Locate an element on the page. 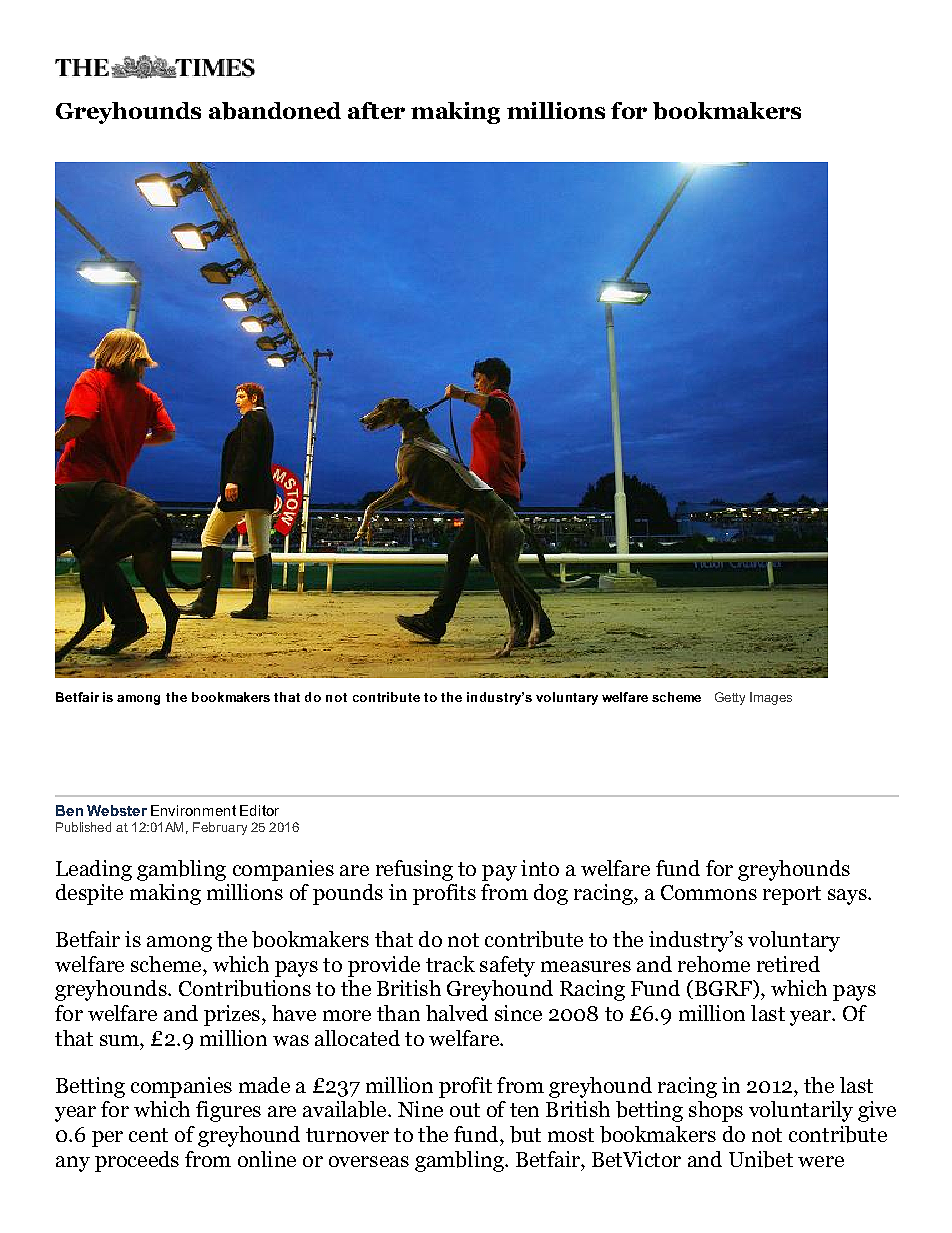 Image resolution: width=952 pixels, height=1233 pixels. out is located at coordinates (465, 1110).
